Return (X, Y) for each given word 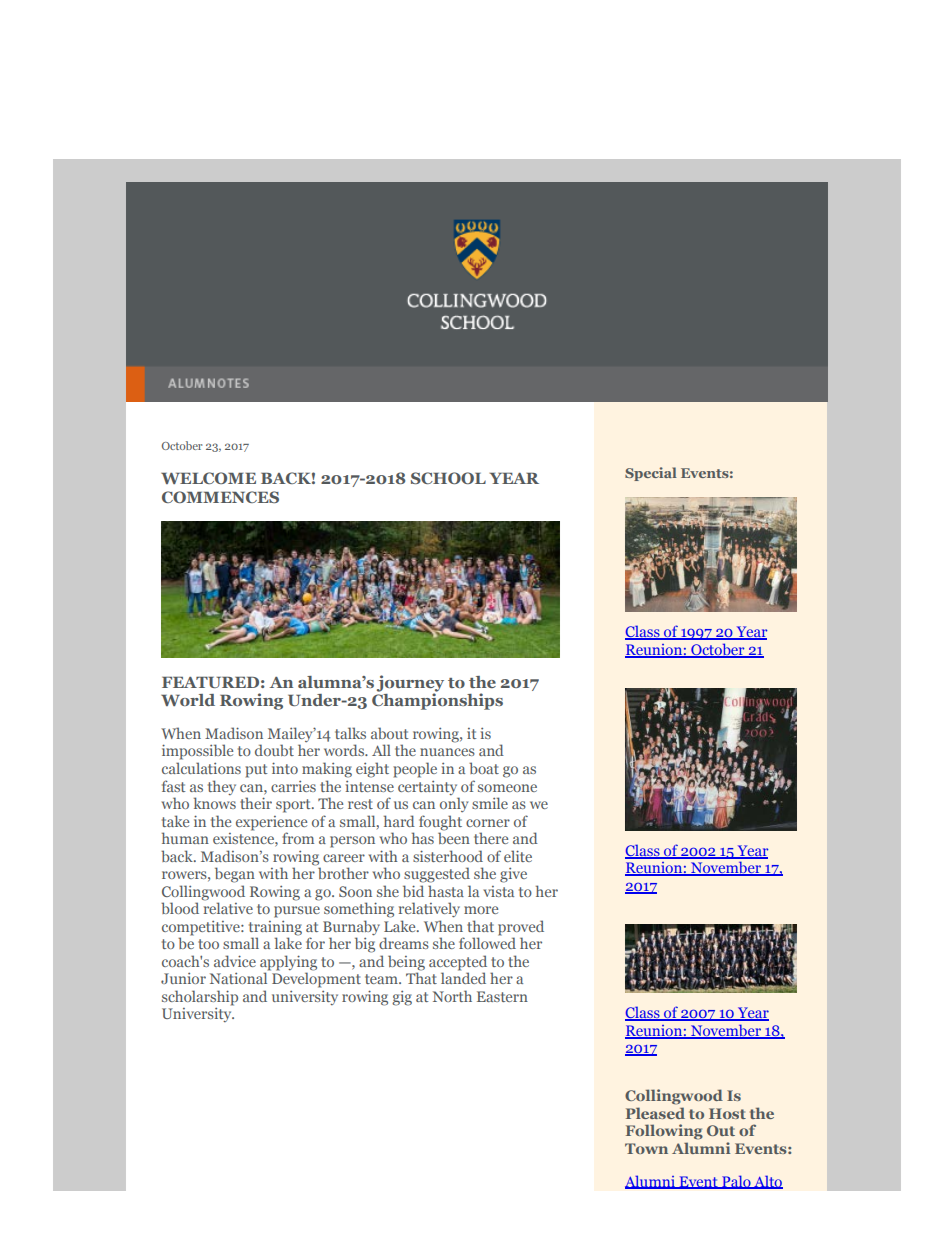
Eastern (502, 996)
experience (271, 823)
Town (646, 1148)
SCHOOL (448, 478)
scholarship (200, 998)
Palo (736, 1182)
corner (488, 823)
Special (651, 474)
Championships (437, 700)
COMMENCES (220, 497)
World (188, 700)
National (240, 977)
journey (410, 684)
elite (518, 856)
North (452, 996)
